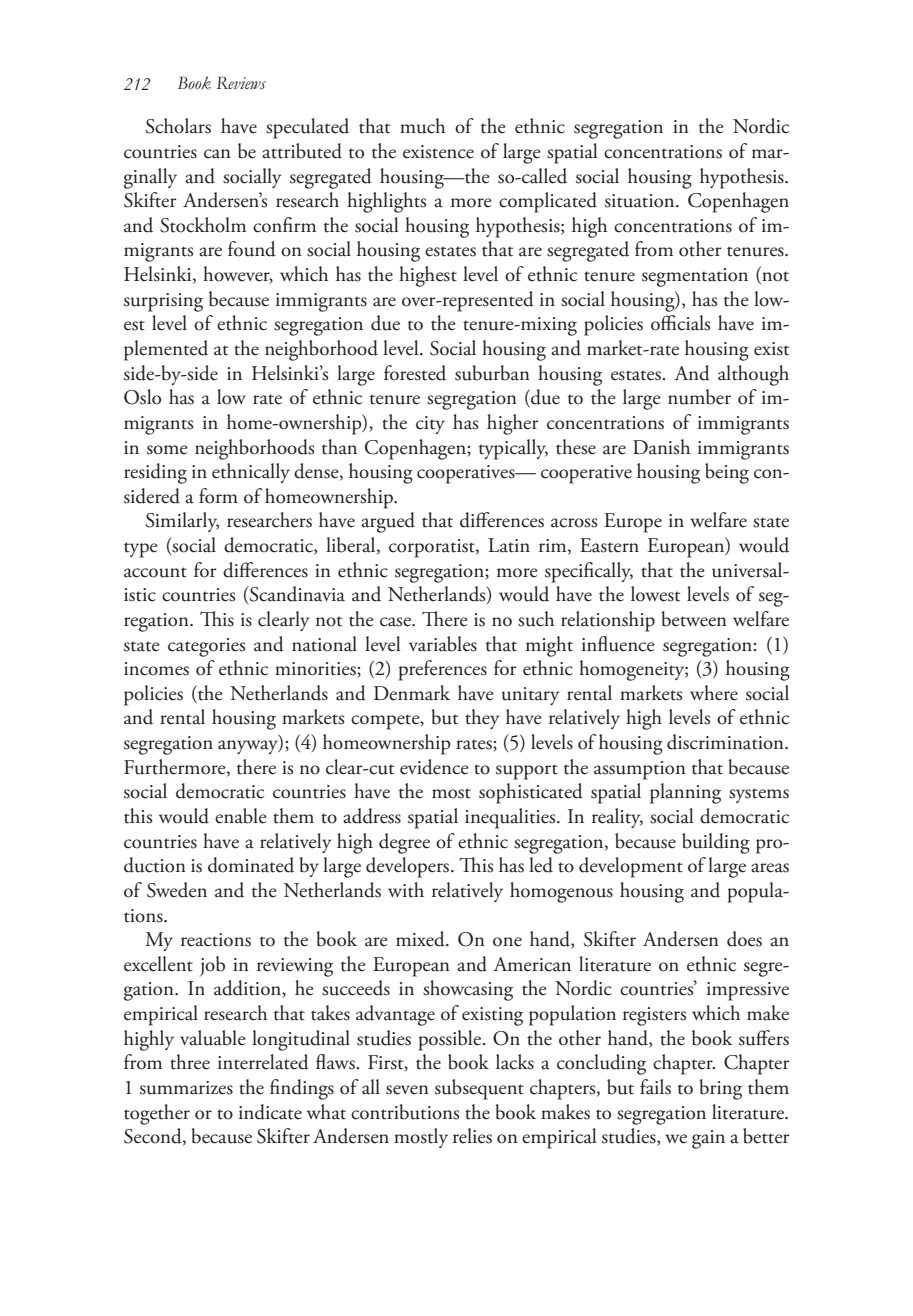 The image size is (913, 1316). I want to click on summarizes, so click(186, 1088).
